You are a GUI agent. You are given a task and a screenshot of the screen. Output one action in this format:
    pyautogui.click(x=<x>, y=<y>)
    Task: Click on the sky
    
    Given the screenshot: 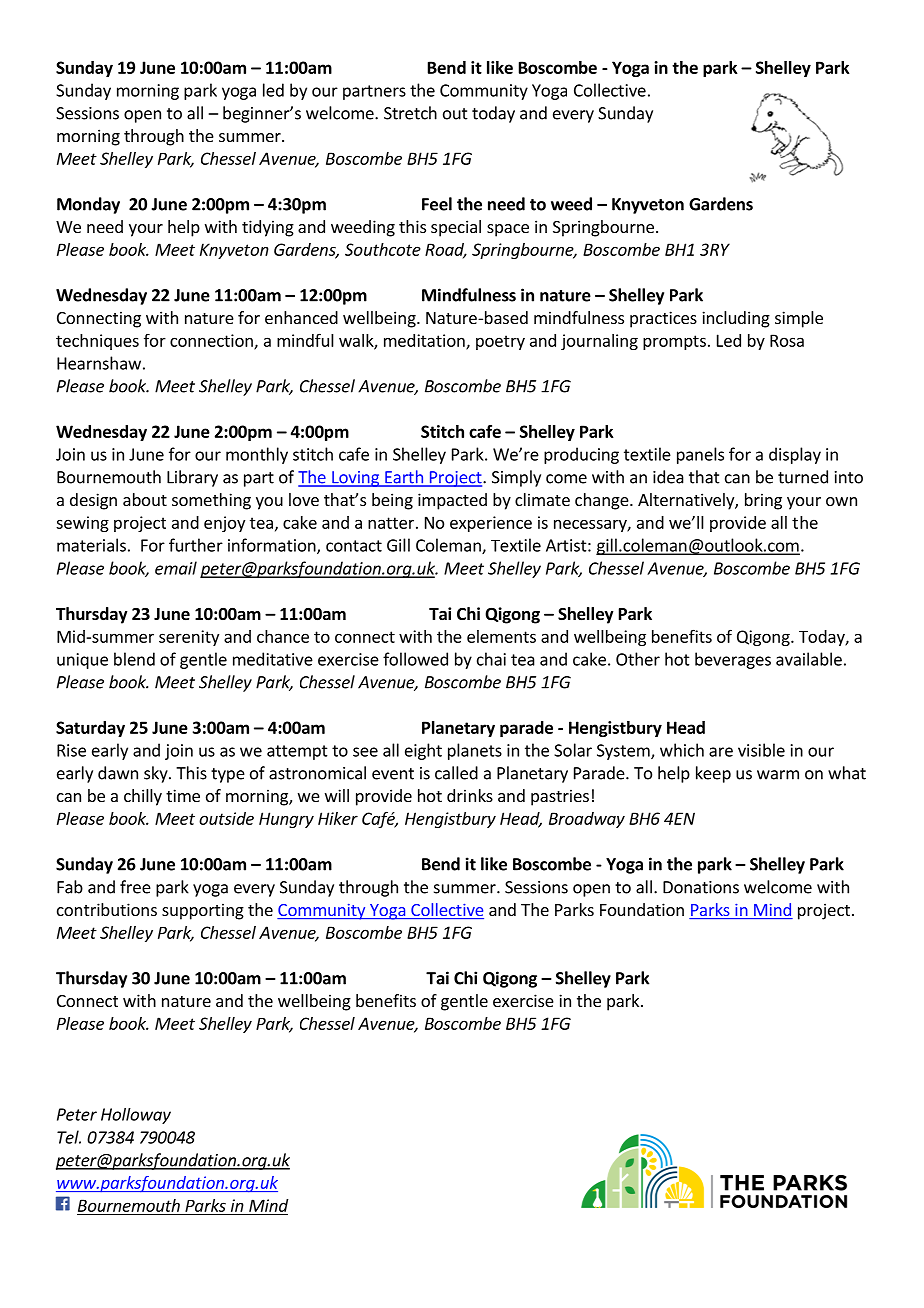 What is the action you would take?
    pyautogui.click(x=157, y=774)
